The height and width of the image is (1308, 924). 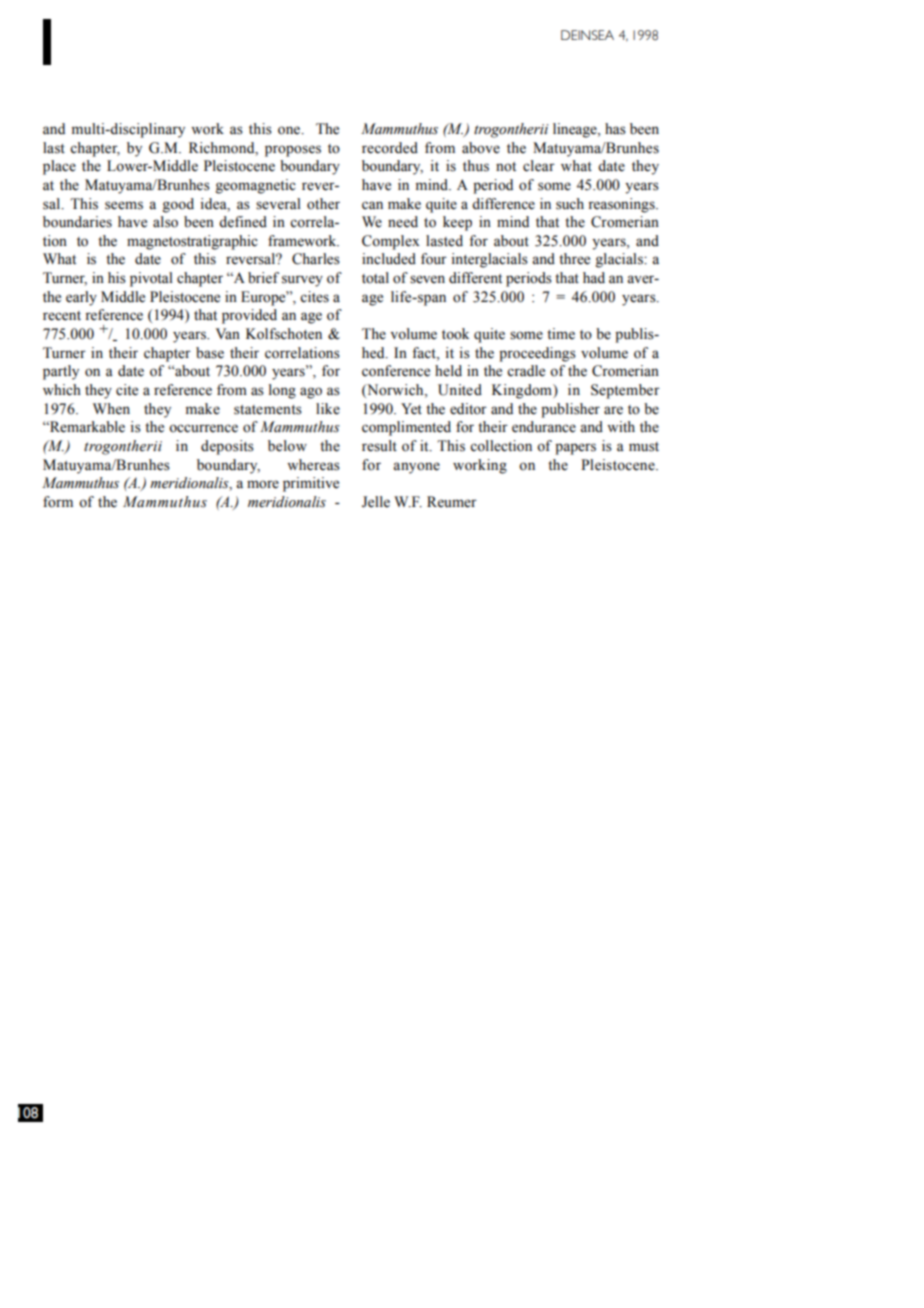 What do you see at coordinates (613, 410) in the image?
I see `are` at bounding box center [613, 410].
